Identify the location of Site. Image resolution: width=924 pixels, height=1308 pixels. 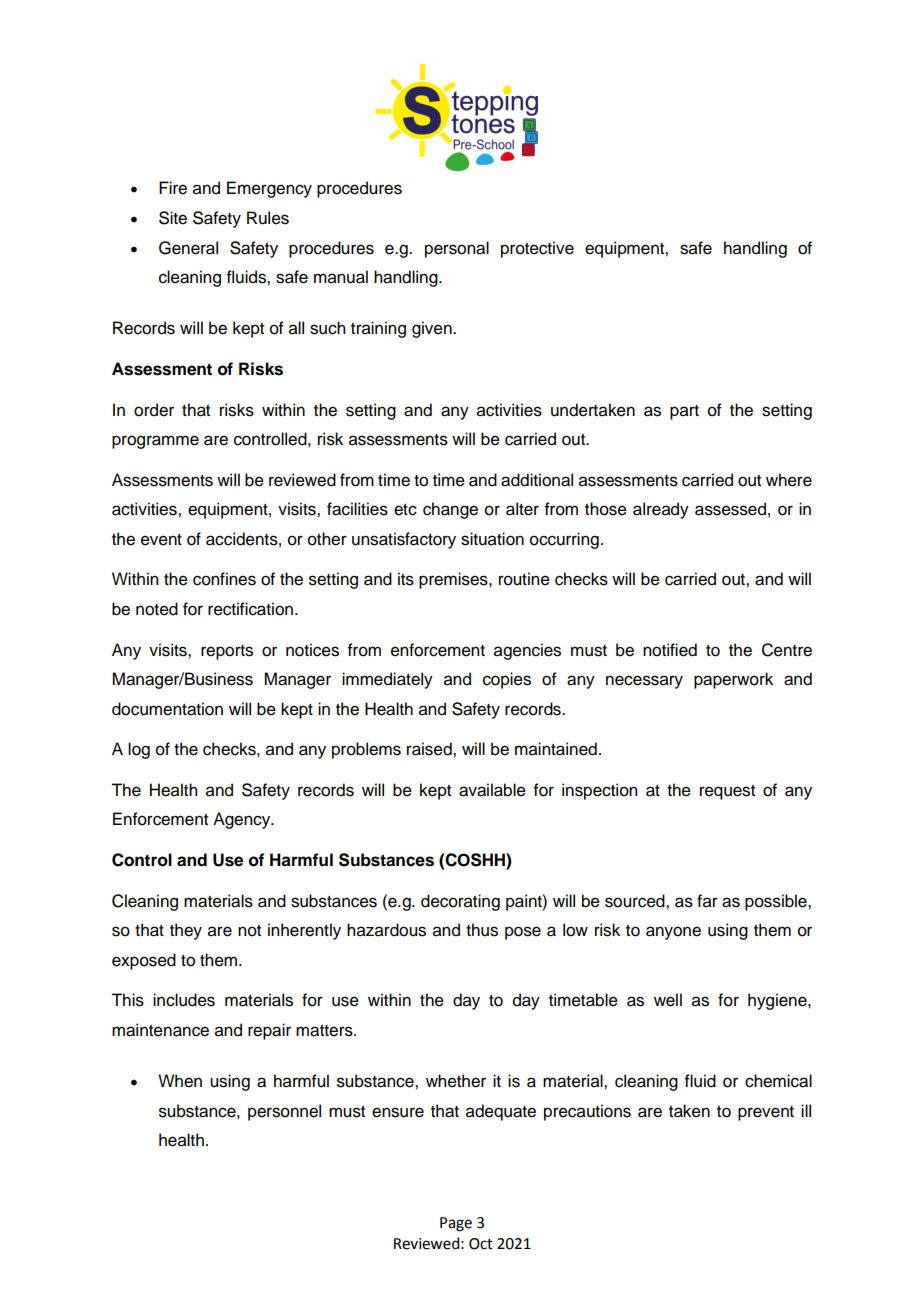
(173, 218).
